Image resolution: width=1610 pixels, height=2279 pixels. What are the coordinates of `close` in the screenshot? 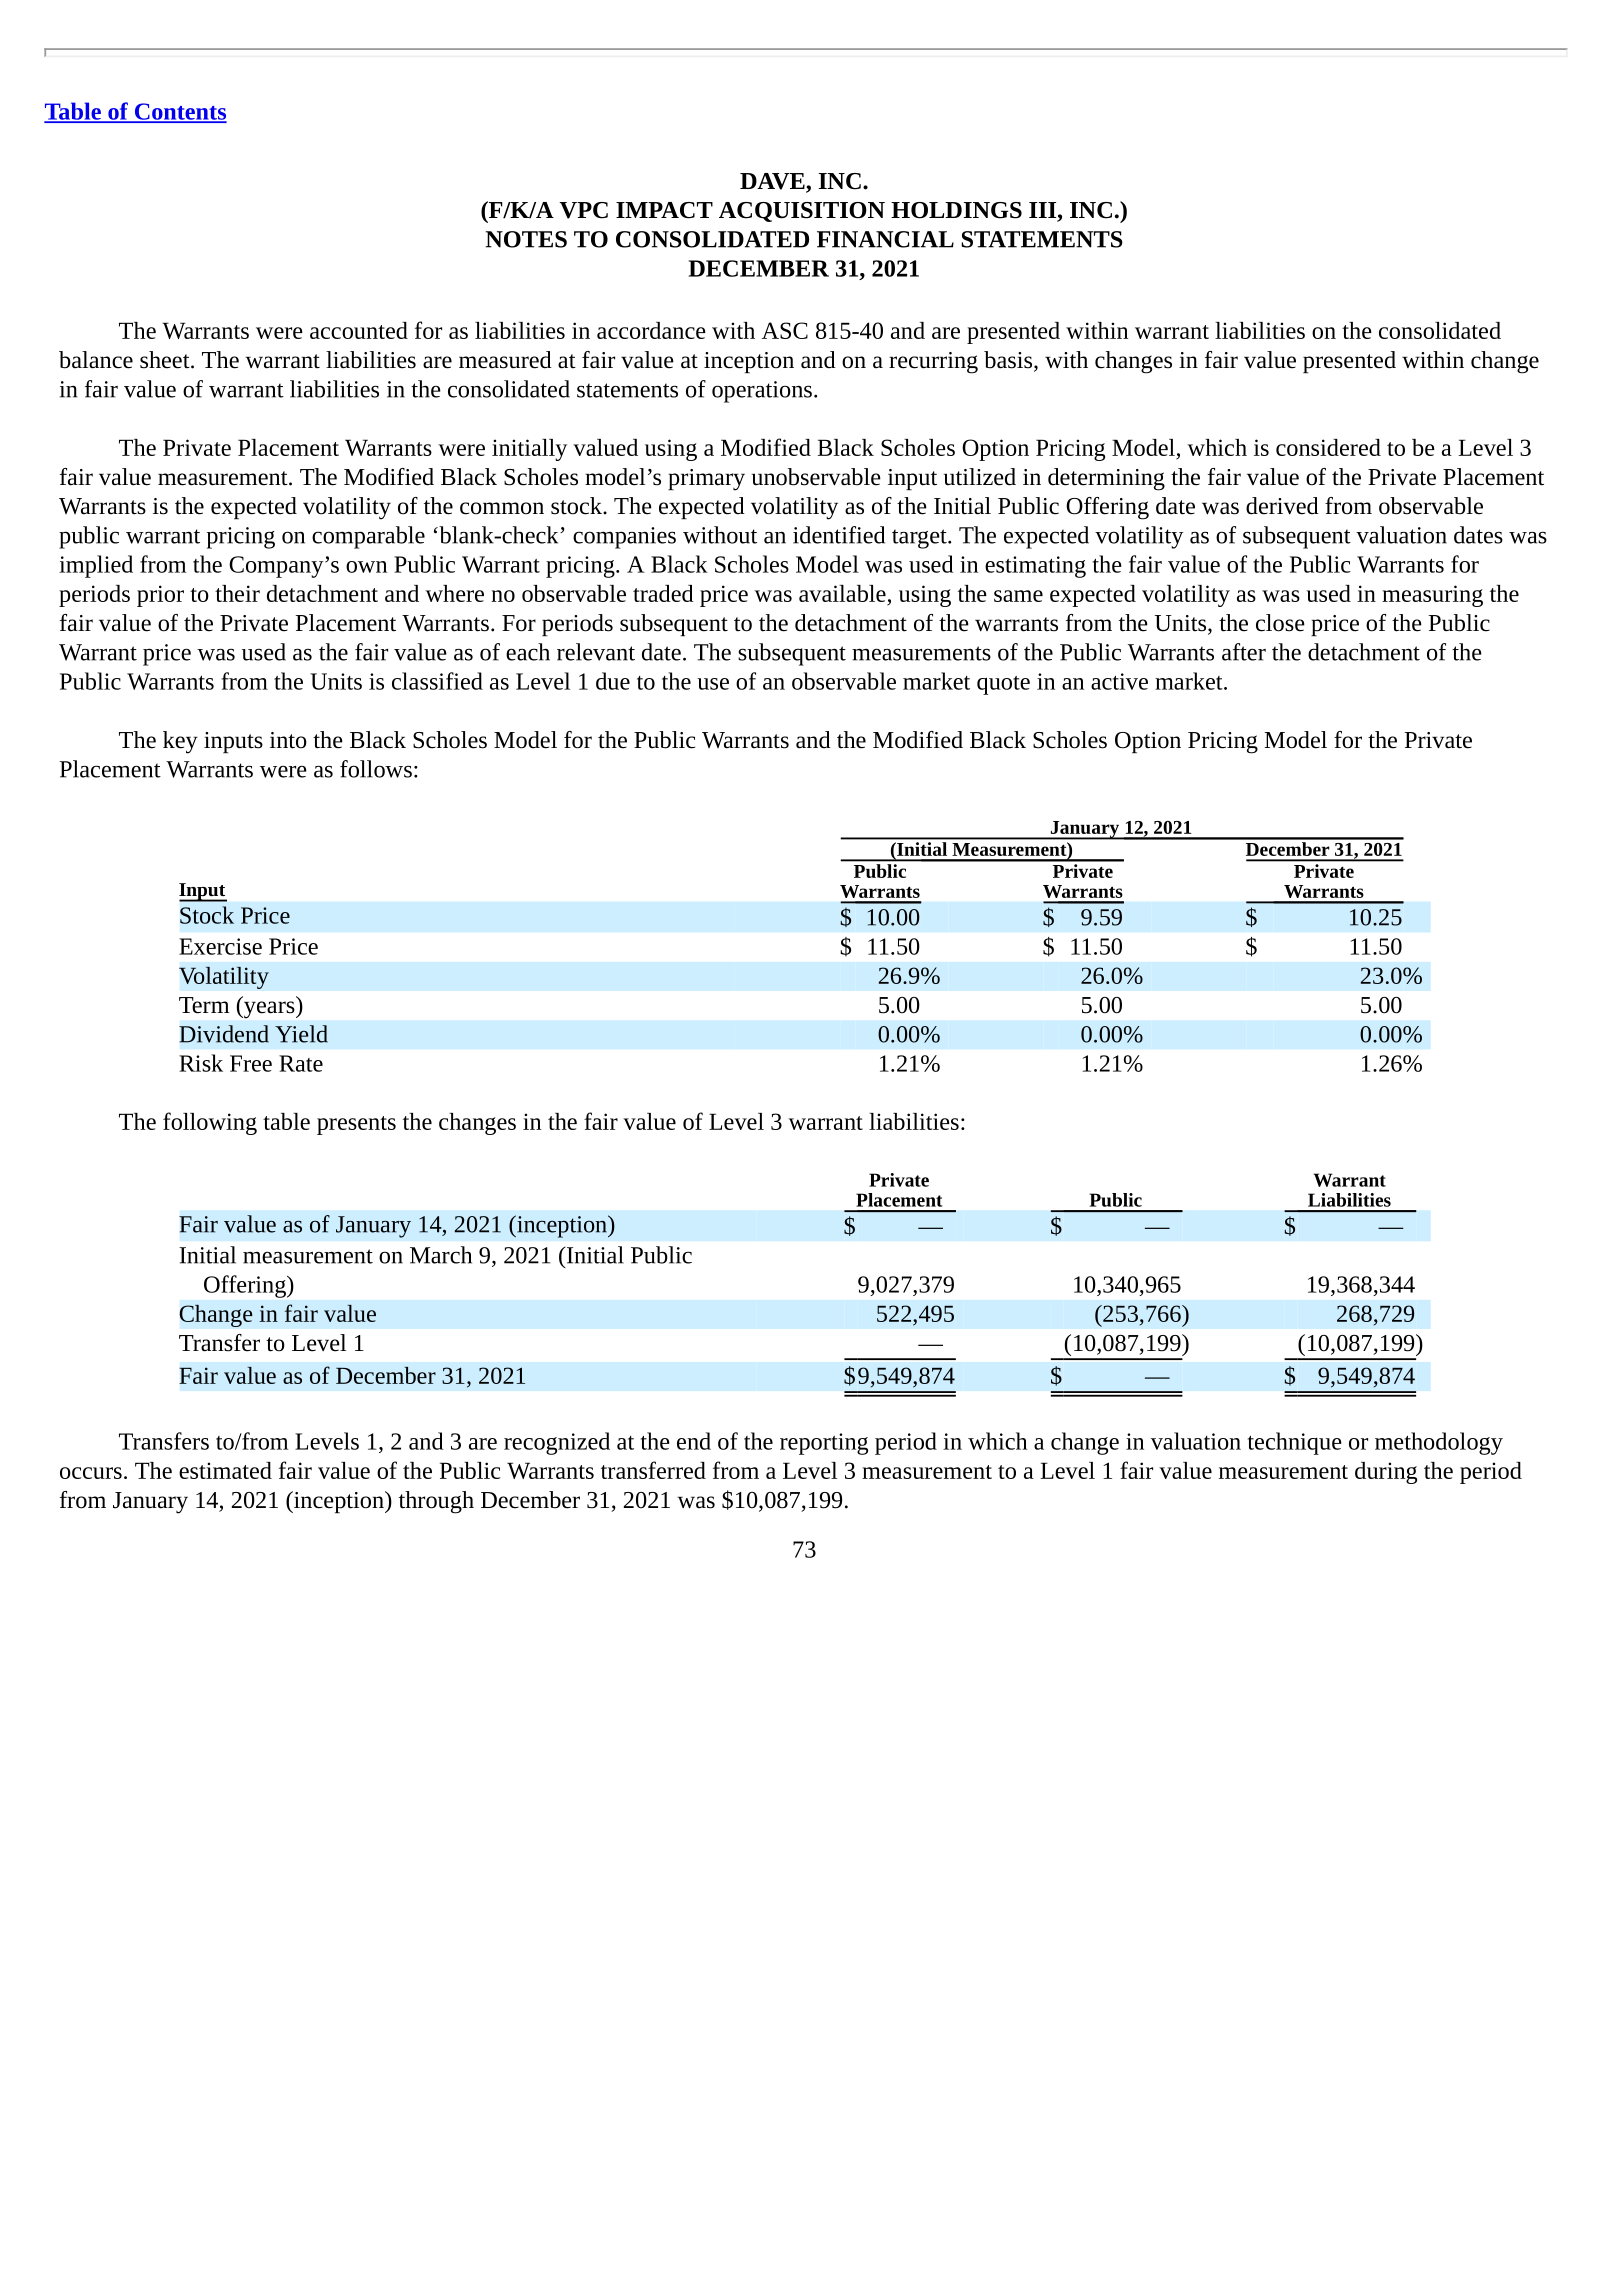 It's located at (1280, 623).
